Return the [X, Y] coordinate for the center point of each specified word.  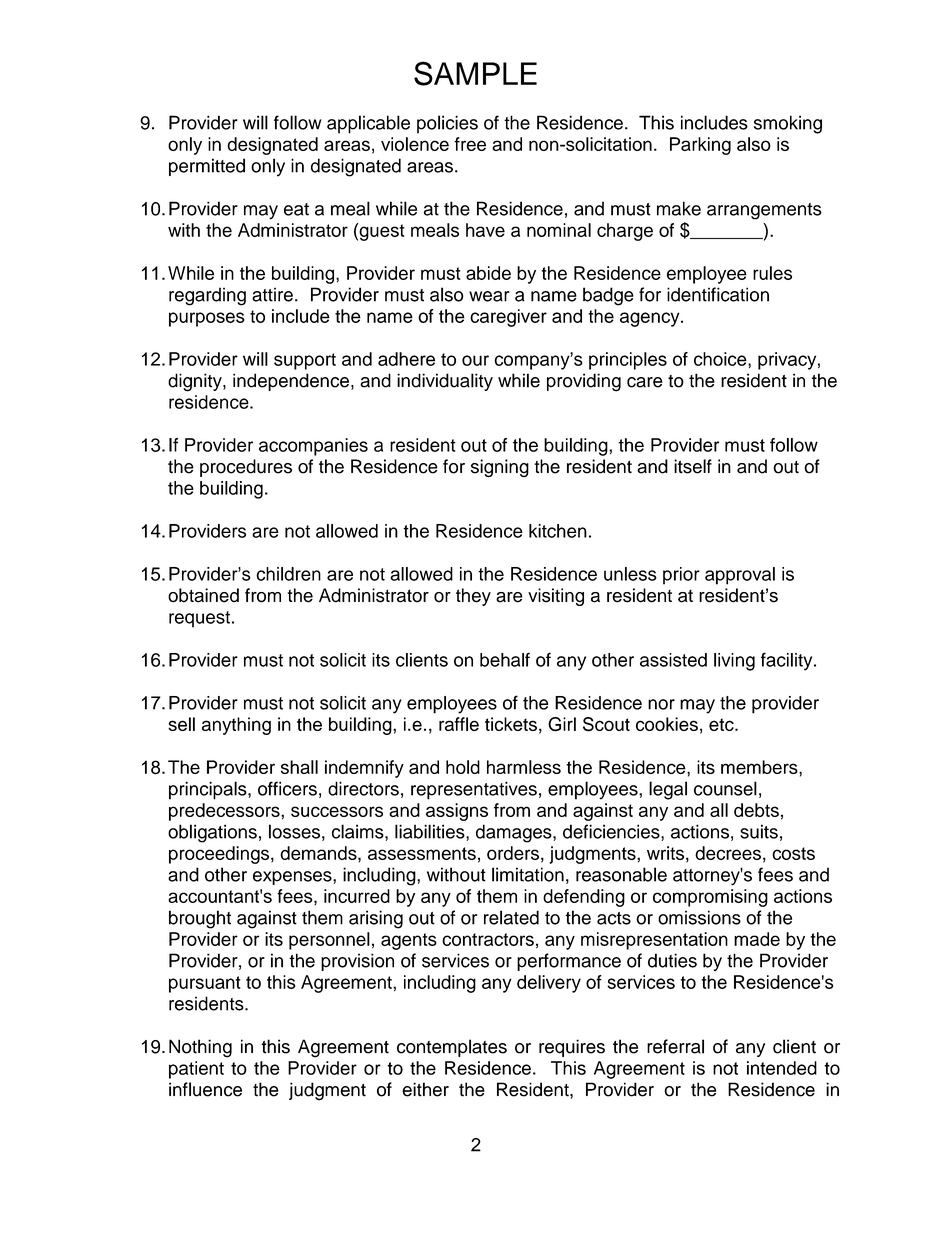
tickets [511, 724]
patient [196, 1070]
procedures [246, 468]
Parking [700, 146]
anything [236, 726]
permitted [207, 167]
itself [693, 466]
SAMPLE [475, 73]
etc [722, 724]
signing [500, 468]
